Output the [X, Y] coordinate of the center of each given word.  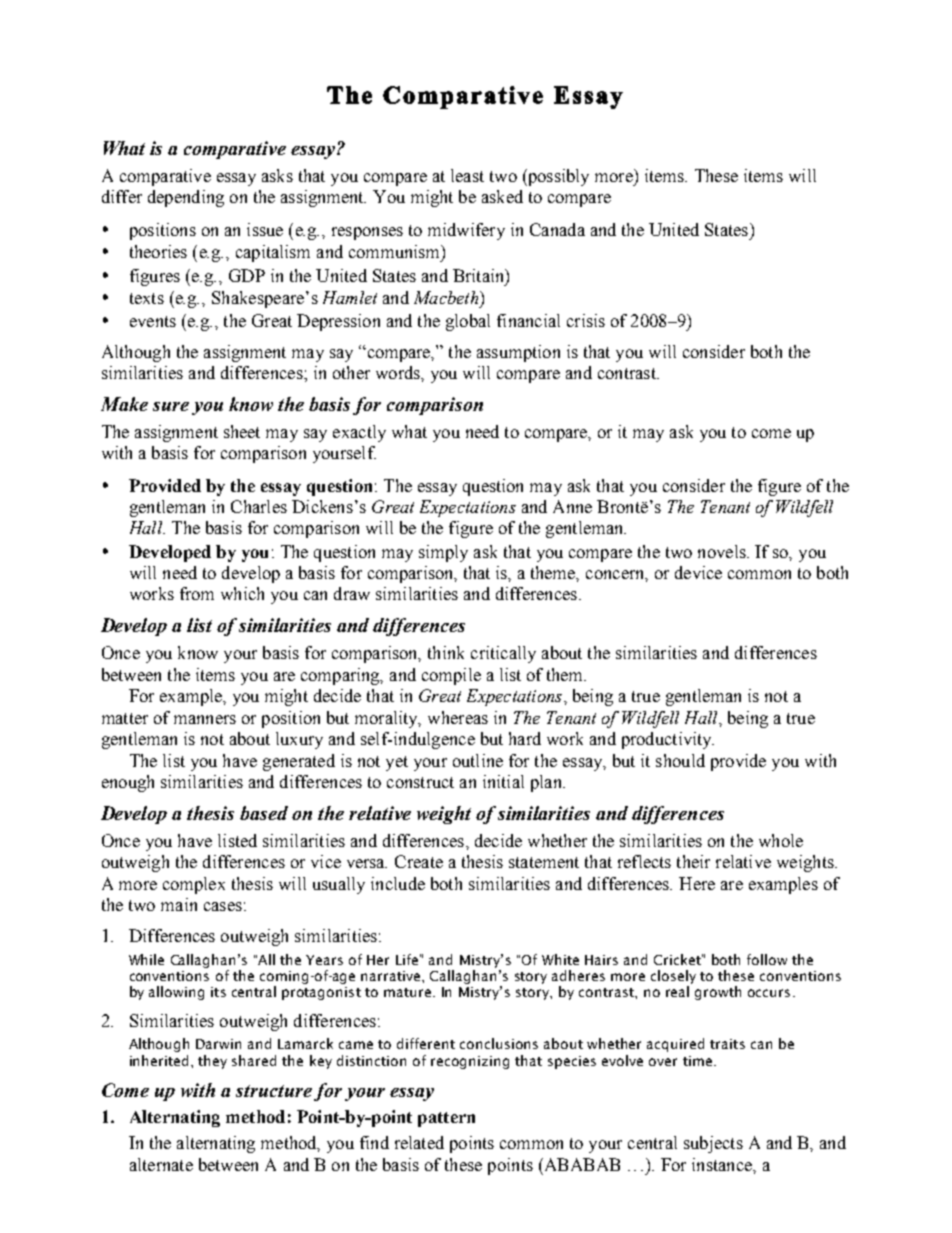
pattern [446, 1119]
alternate [161, 1164]
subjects [713, 1144]
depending [186, 198]
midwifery [466, 231]
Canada [557, 229]
